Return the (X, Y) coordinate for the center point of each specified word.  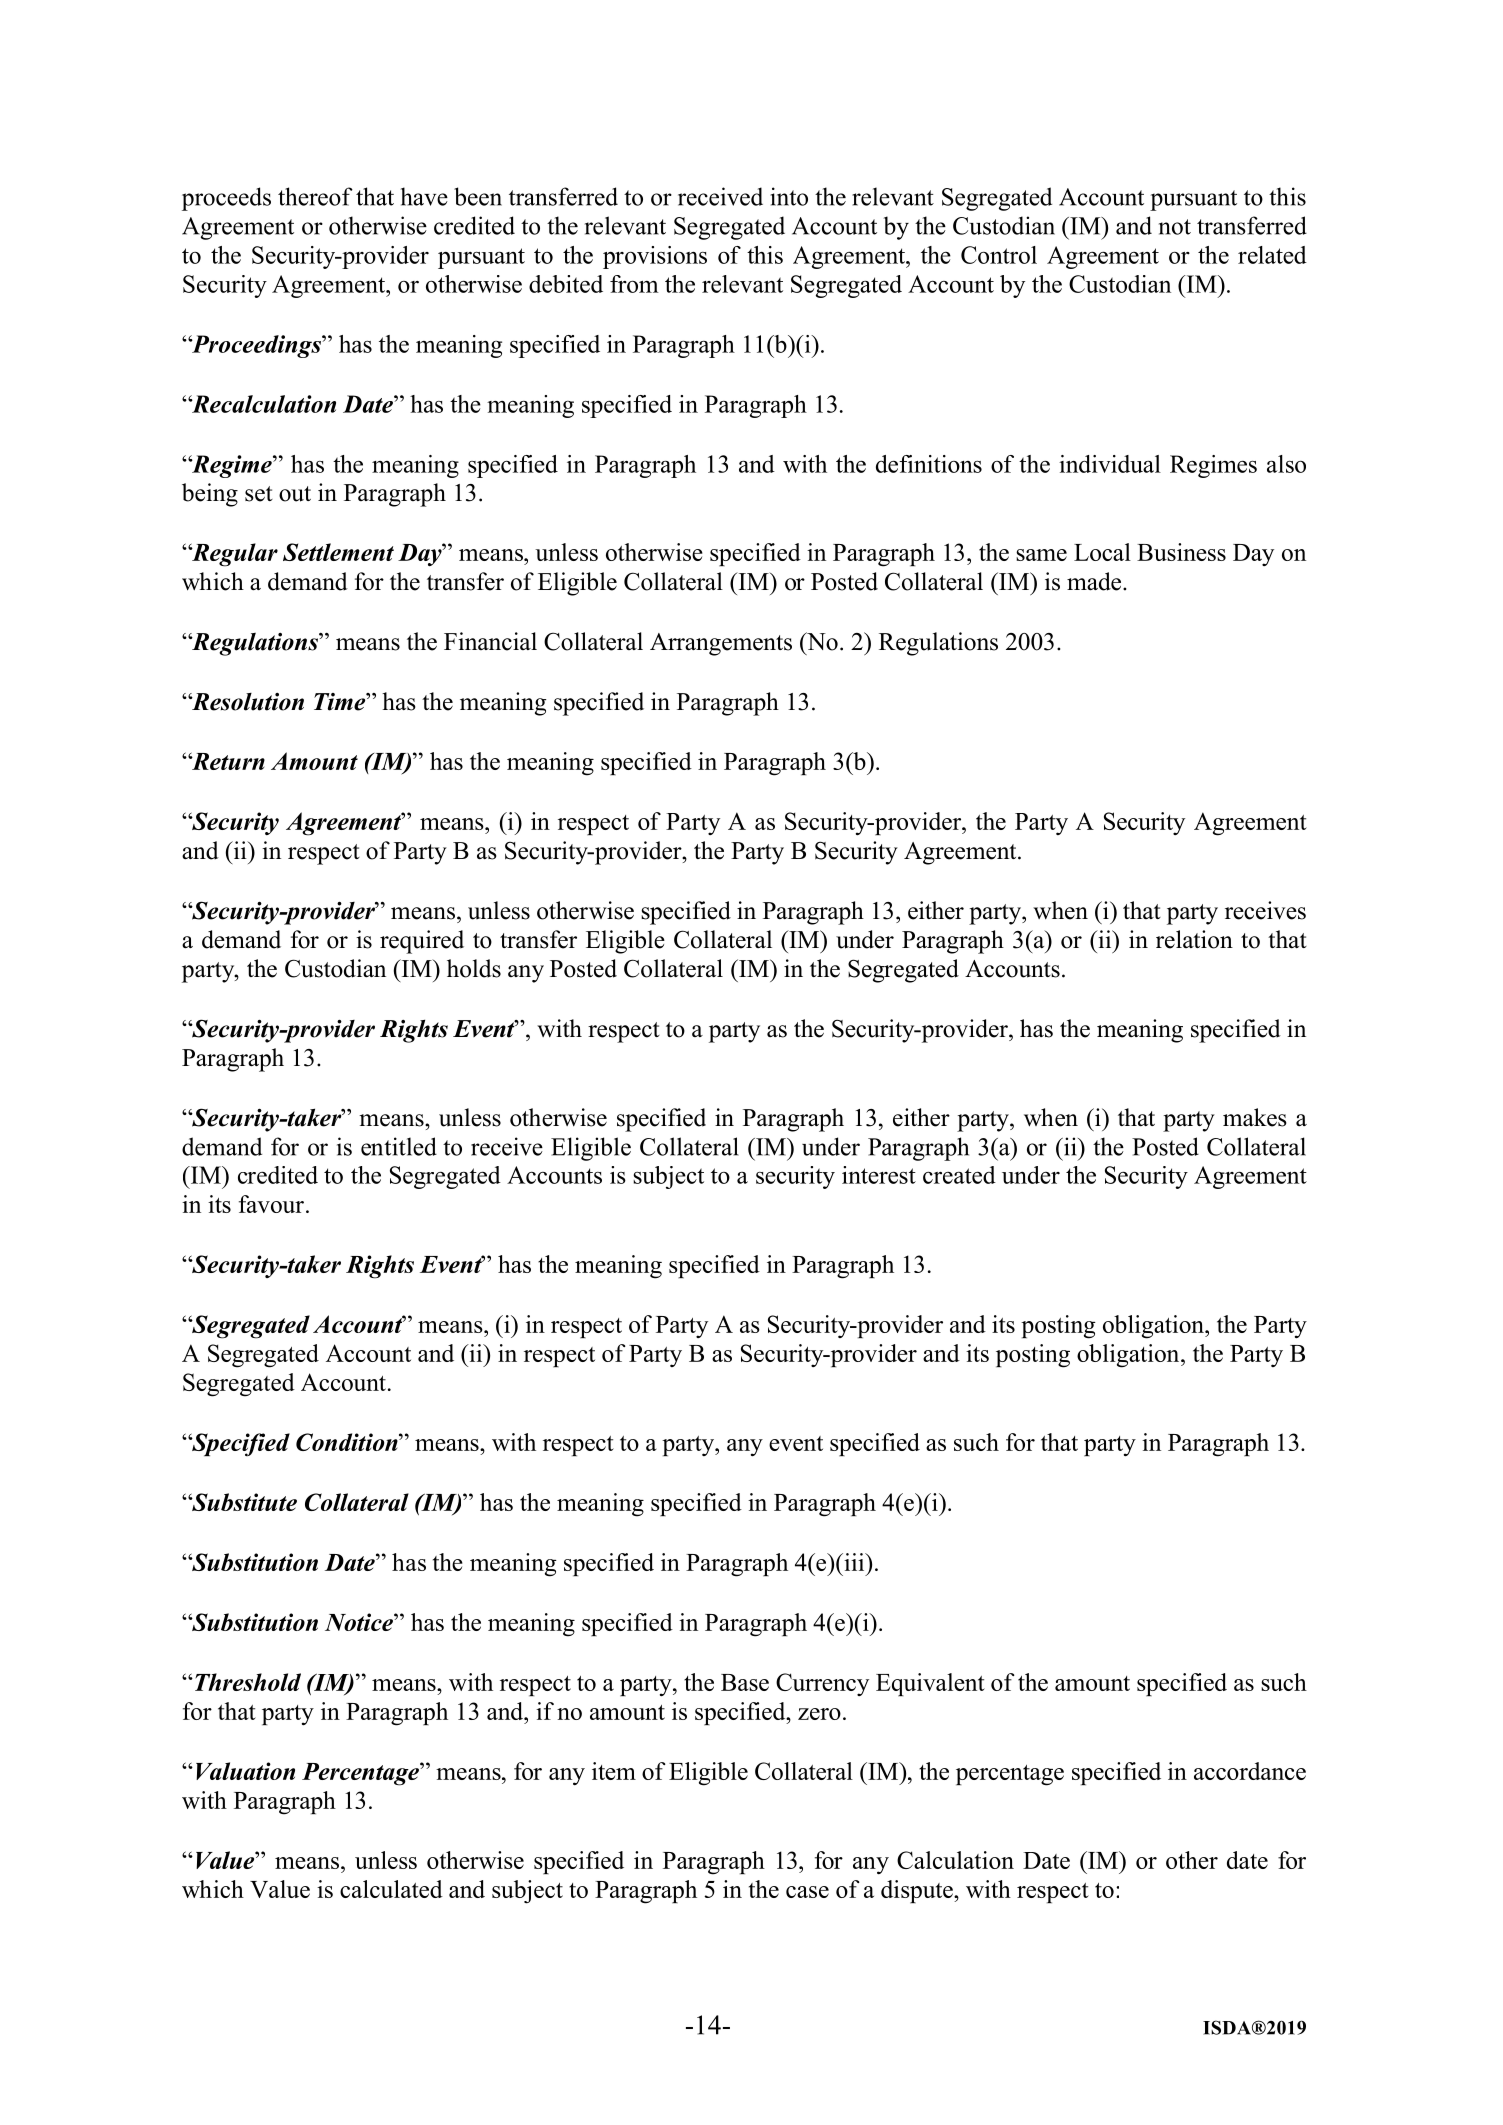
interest (879, 1175)
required (422, 942)
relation (1194, 939)
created (959, 1175)
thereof (315, 196)
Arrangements (721, 644)
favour (271, 1204)
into (789, 196)
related (1272, 255)
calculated (391, 1889)
